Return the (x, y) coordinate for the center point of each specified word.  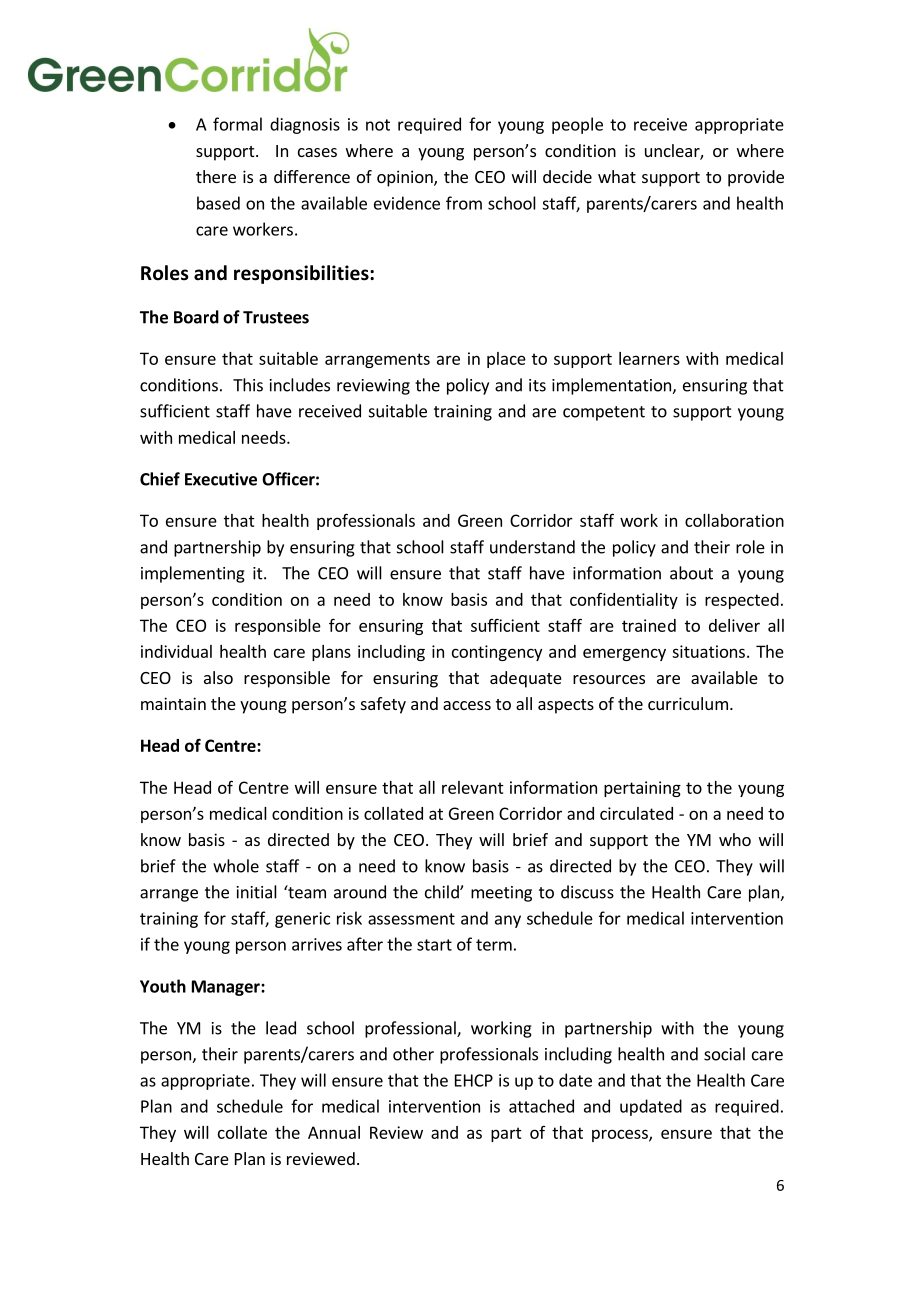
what (617, 176)
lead (281, 1028)
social (724, 1054)
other (413, 1054)
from (464, 203)
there (216, 176)
